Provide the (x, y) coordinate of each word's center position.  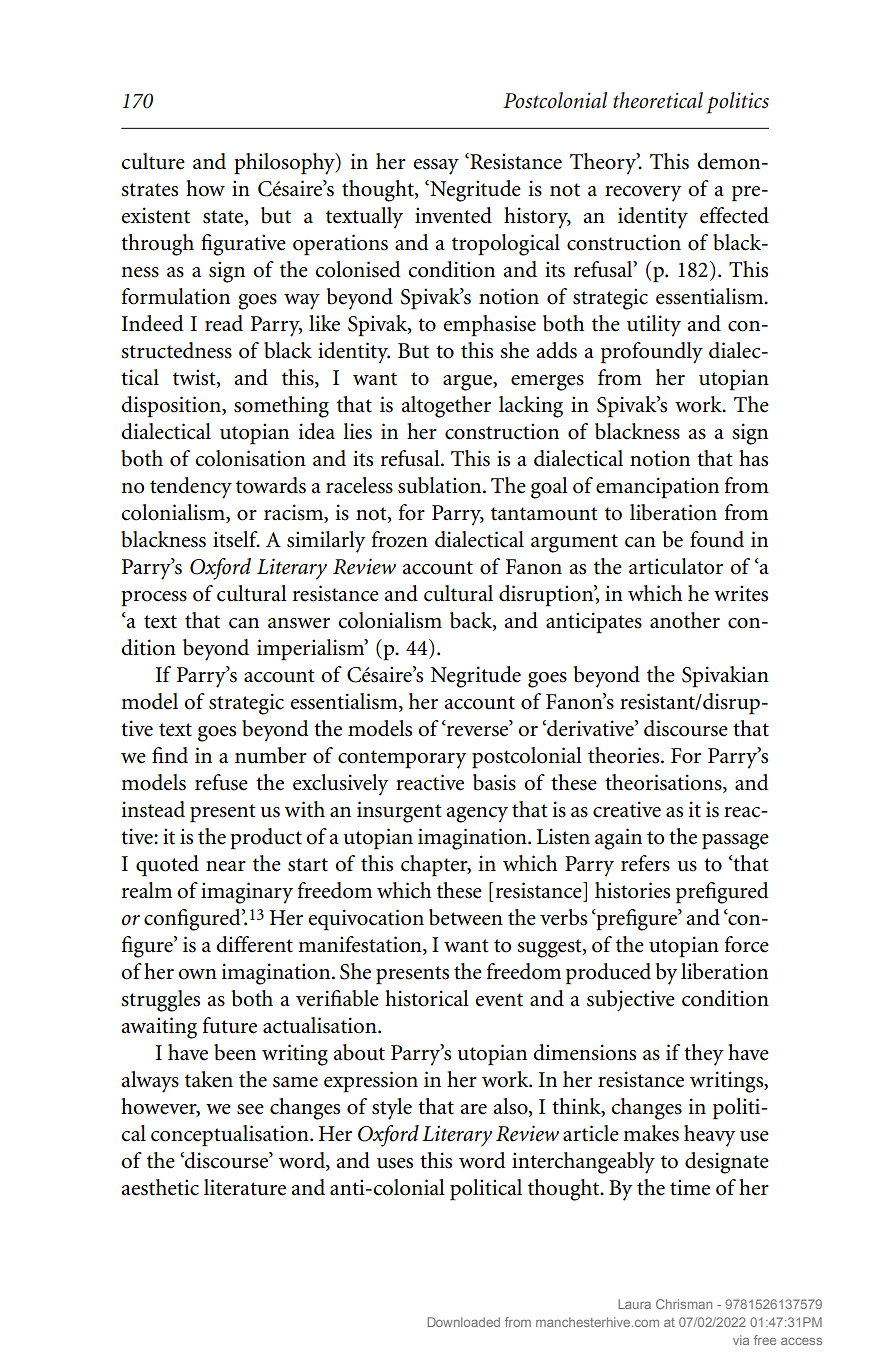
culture (153, 161)
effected (734, 215)
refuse (221, 782)
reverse (477, 730)
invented (453, 215)
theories (625, 755)
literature (245, 1187)
